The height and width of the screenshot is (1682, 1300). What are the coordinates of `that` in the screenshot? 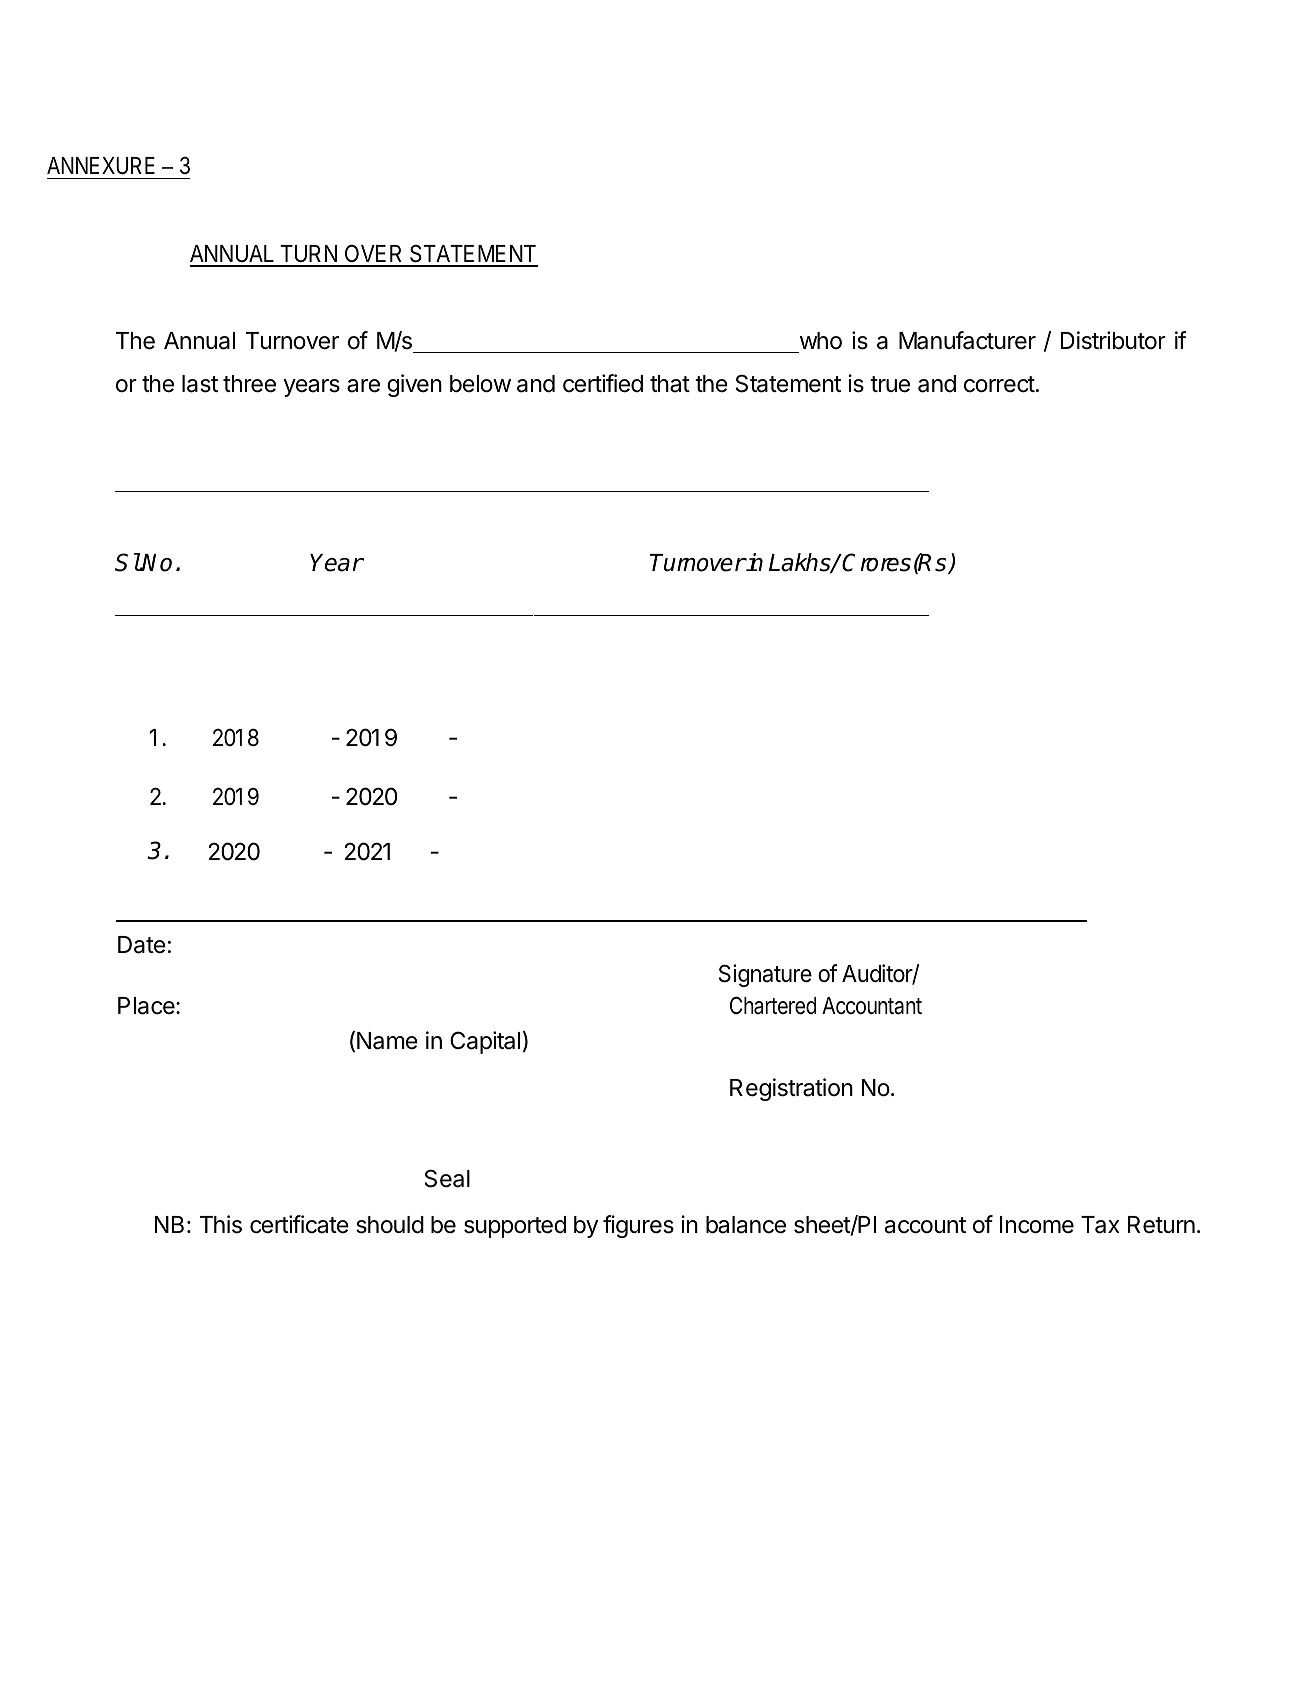 It's located at (670, 384).
